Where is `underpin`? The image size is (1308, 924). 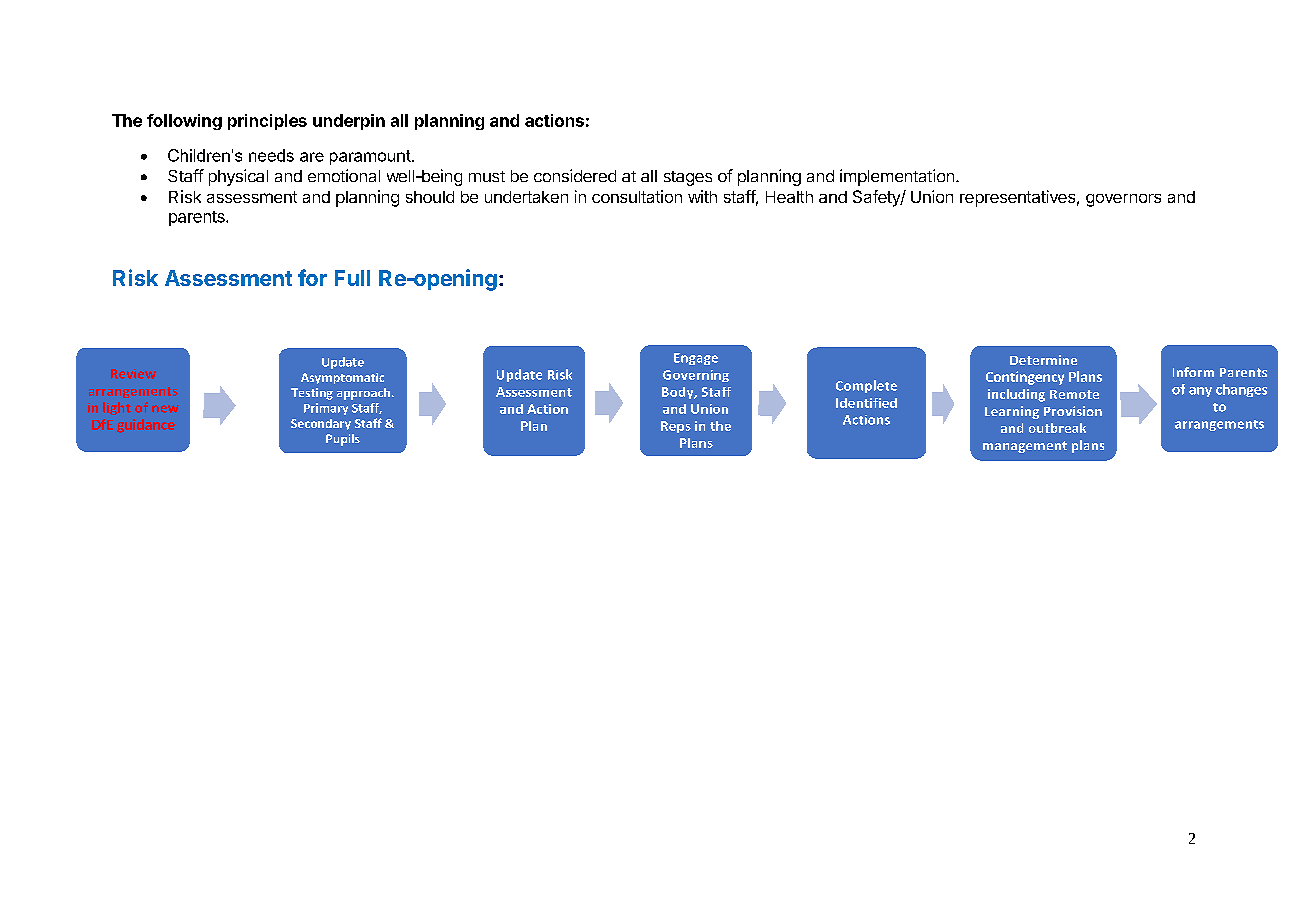 underpin is located at coordinates (349, 122).
